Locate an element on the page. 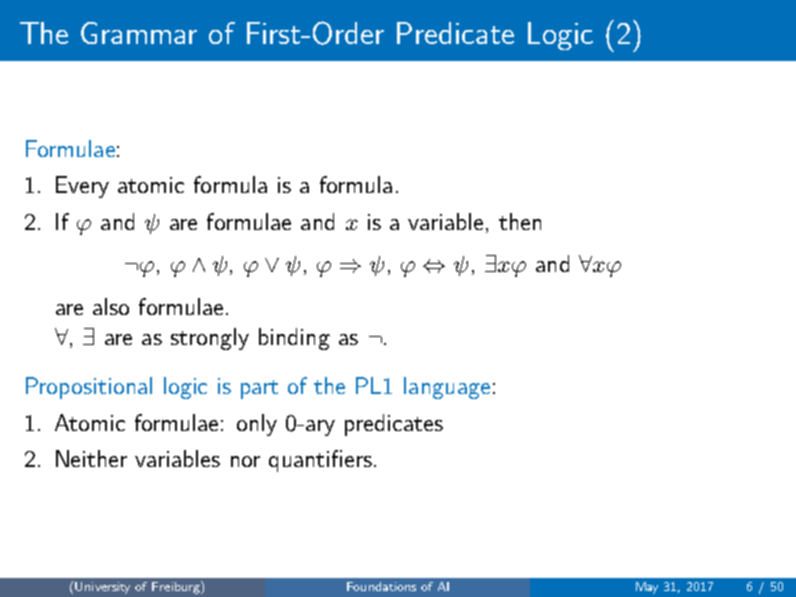 Image resolution: width=796 pixels, height=597 pixels. only is located at coordinates (257, 425).
